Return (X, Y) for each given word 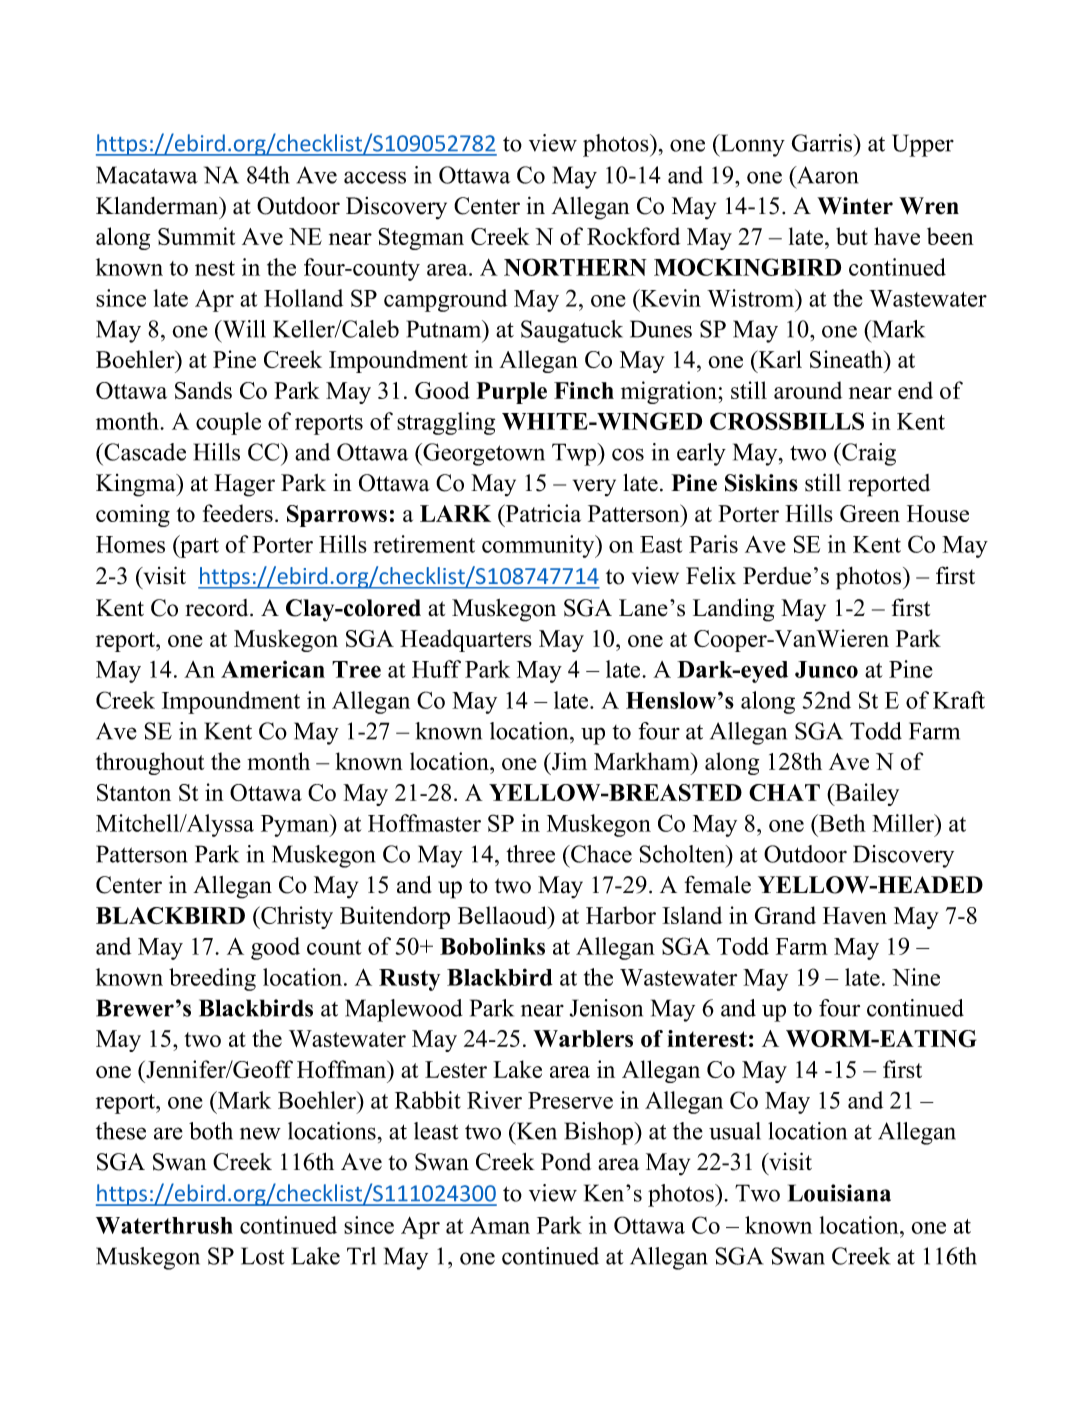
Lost (263, 1256)
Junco (826, 669)
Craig (868, 454)
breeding (212, 979)
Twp (575, 454)
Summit (196, 236)
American (273, 669)
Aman (500, 1225)
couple (228, 423)
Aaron (826, 175)
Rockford (633, 236)
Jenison (606, 1008)
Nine (916, 977)
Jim (568, 761)
